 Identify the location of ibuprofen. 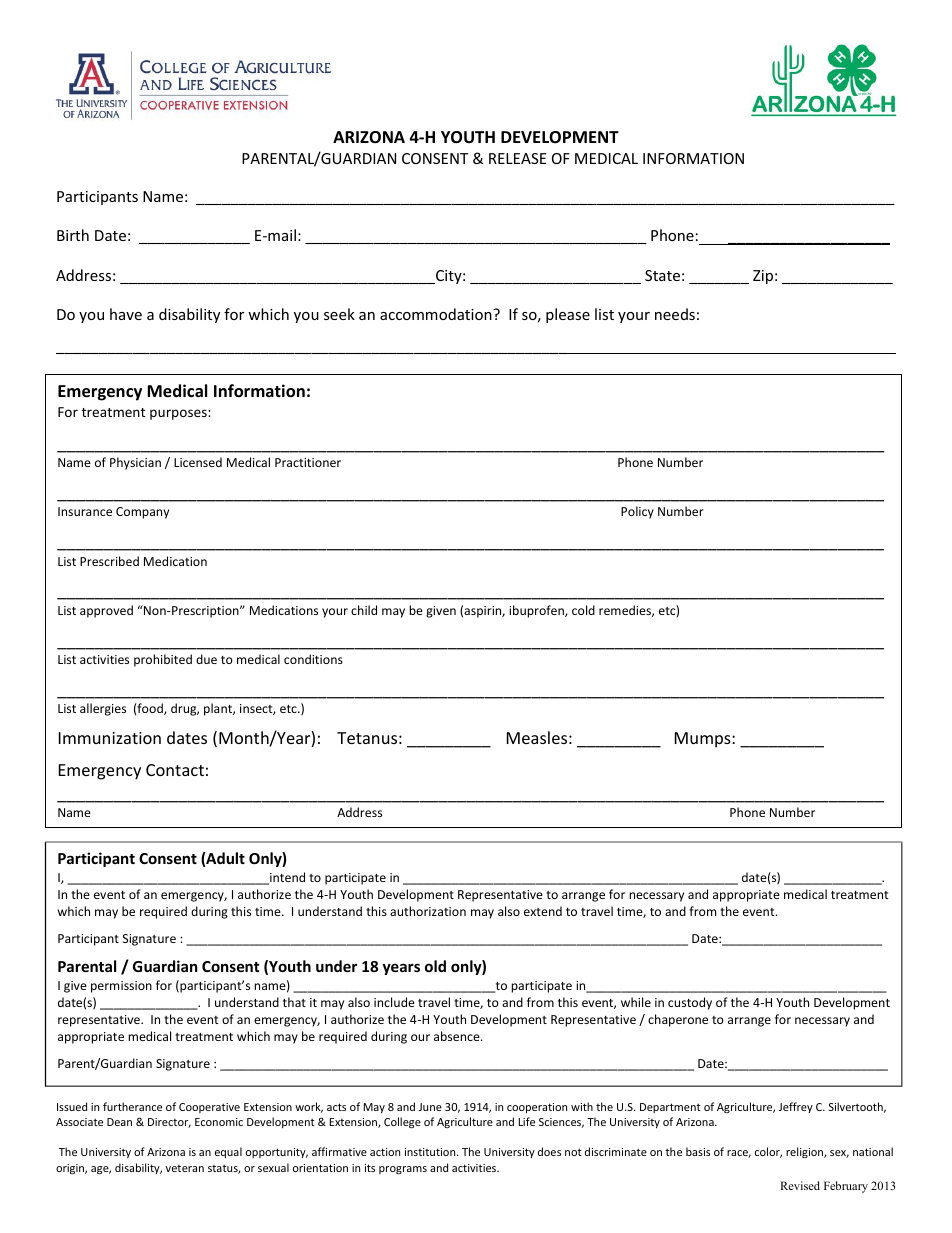
(537, 611).
